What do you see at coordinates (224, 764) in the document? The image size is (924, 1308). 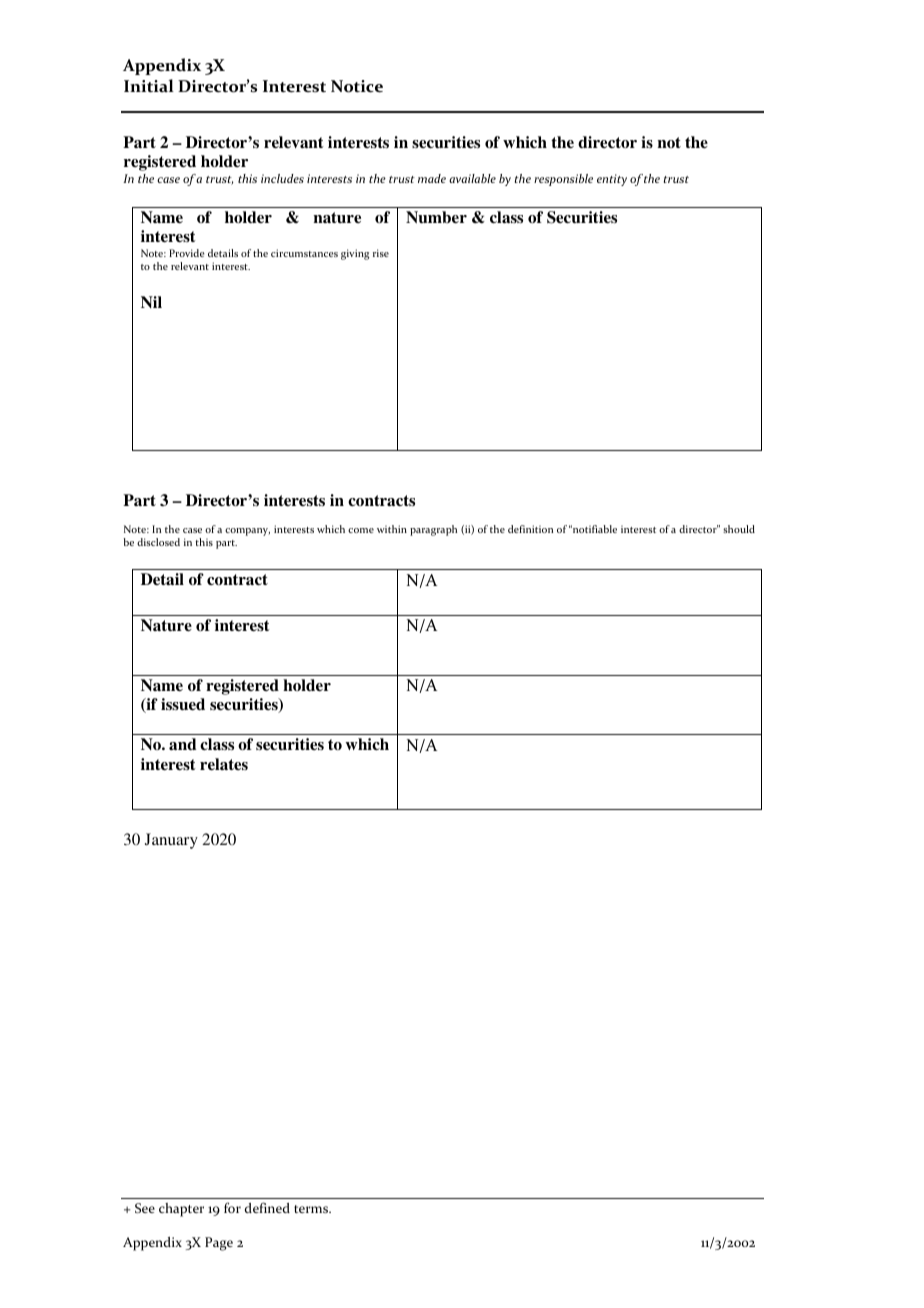 I see `relates` at bounding box center [224, 764].
